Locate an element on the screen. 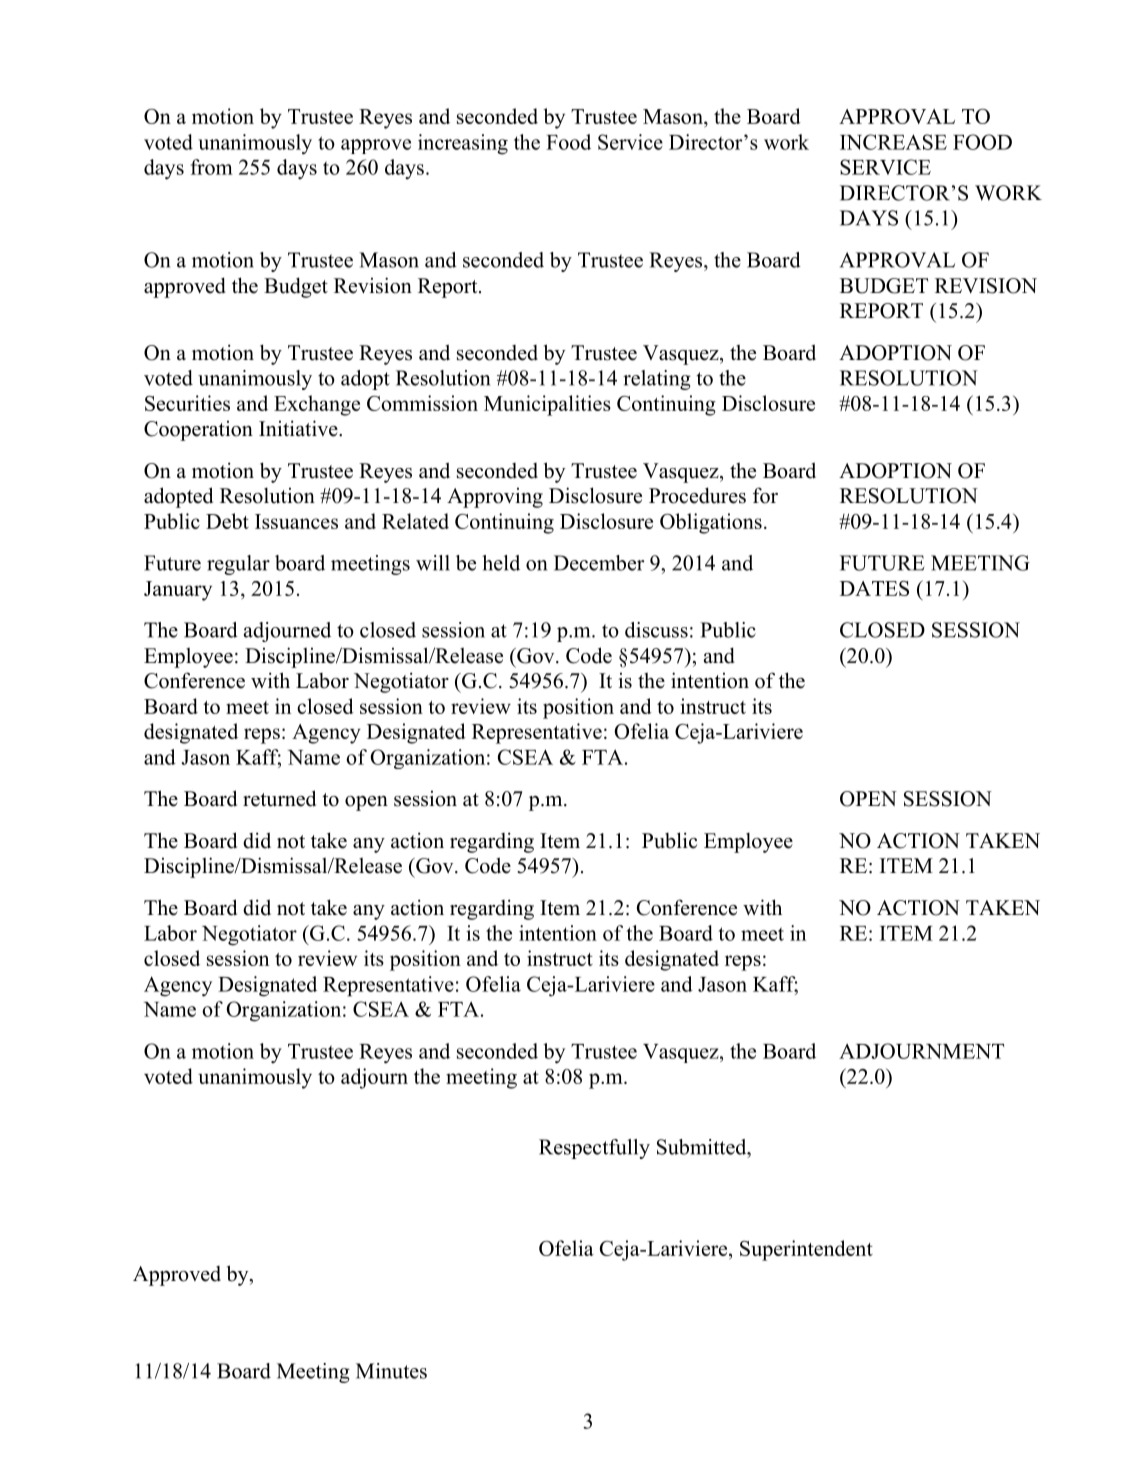 The height and width of the screenshot is (1457, 1126). INCREASE is located at coordinates (893, 142).
